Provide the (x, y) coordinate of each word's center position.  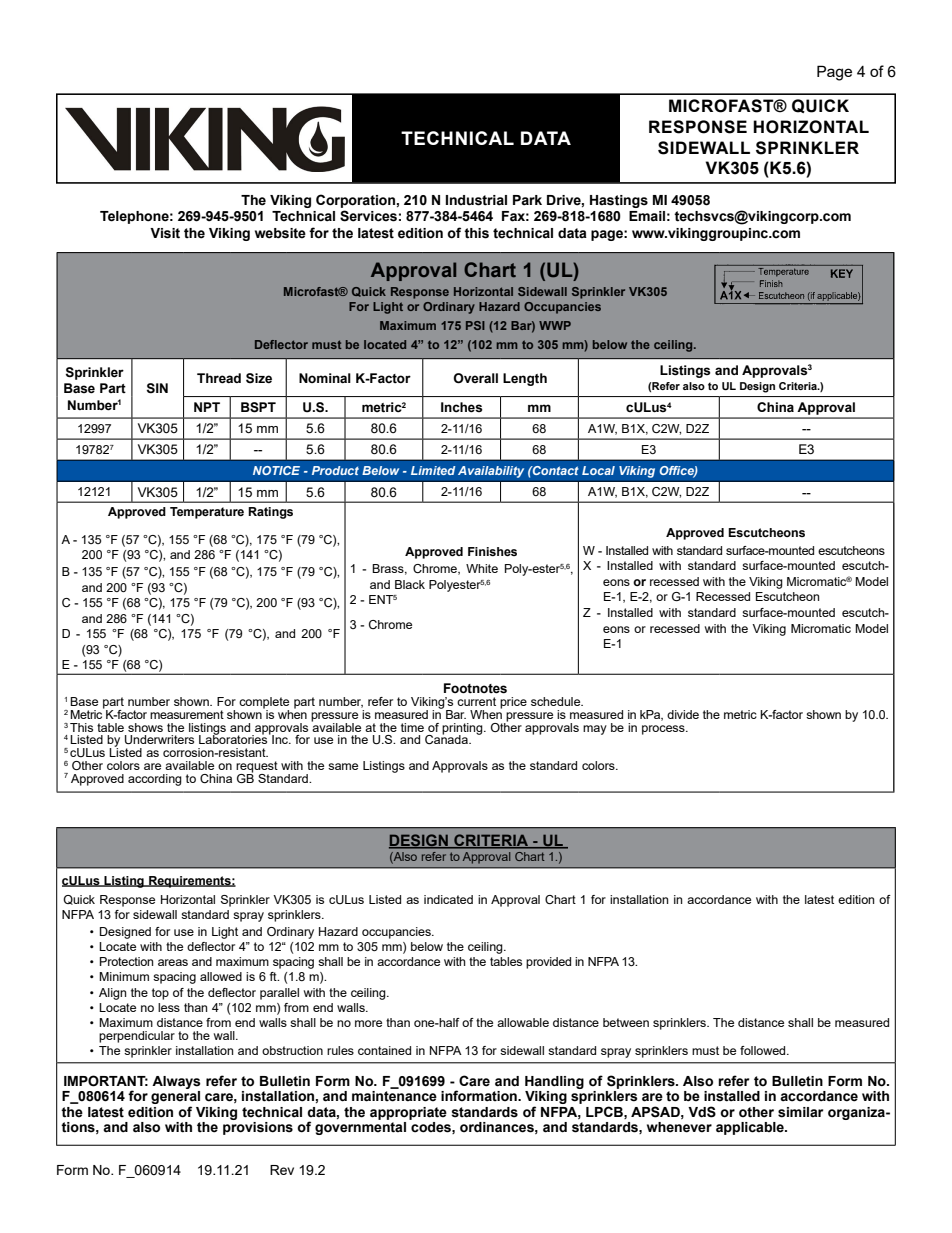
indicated (448, 899)
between (626, 1022)
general (175, 1099)
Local (598, 470)
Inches (462, 407)
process (664, 730)
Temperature (207, 513)
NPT (207, 407)
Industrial (476, 200)
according (155, 780)
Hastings (619, 201)
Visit (165, 233)
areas (173, 962)
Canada (447, 738)
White (482, 568)
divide (683, 714)
